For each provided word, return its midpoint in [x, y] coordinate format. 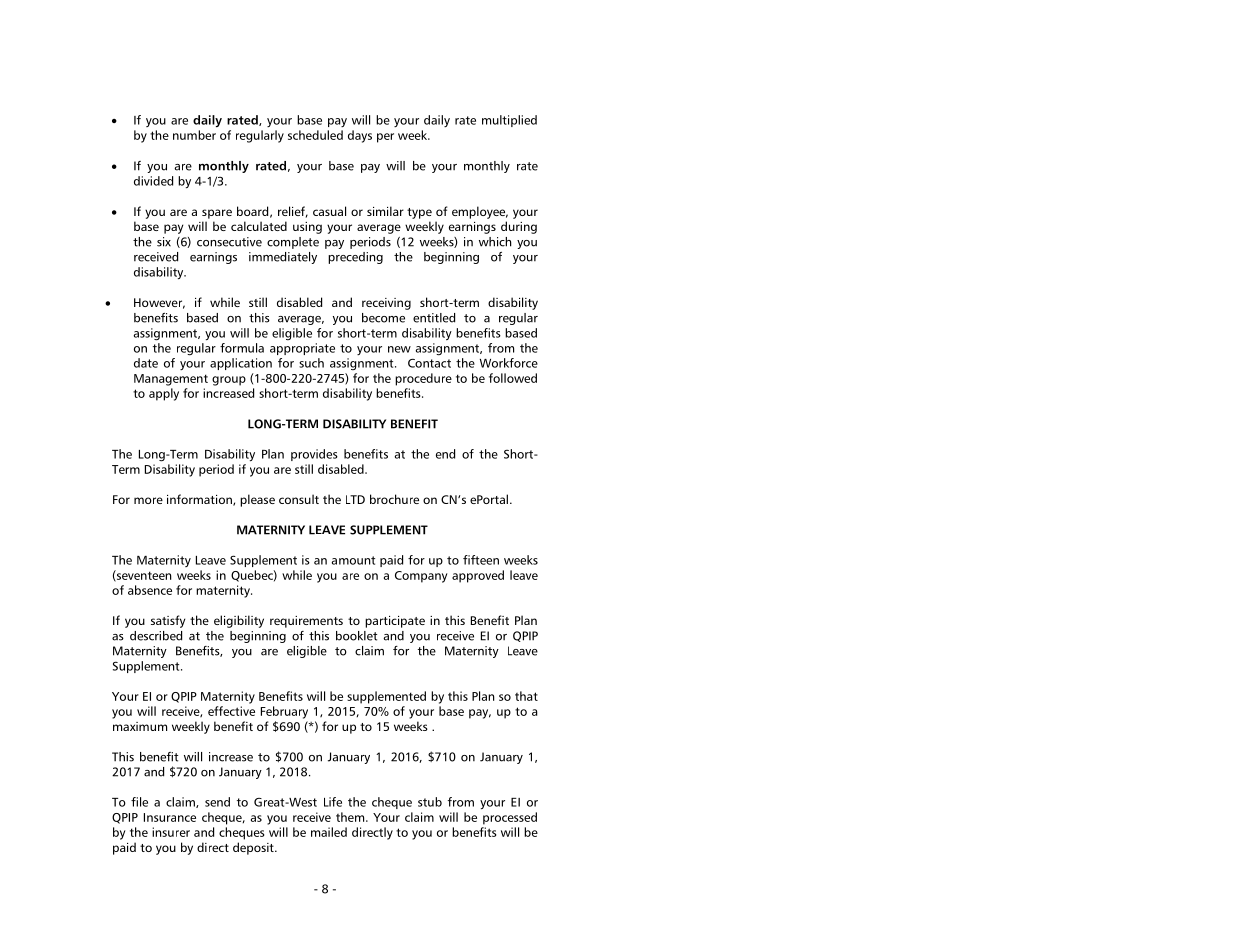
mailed [329, 832]
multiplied [509, 121]
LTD [355, 499]
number [194, 135]
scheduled [315, 135]
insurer [171, 832]
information [200, 500]
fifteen [481, 560]
